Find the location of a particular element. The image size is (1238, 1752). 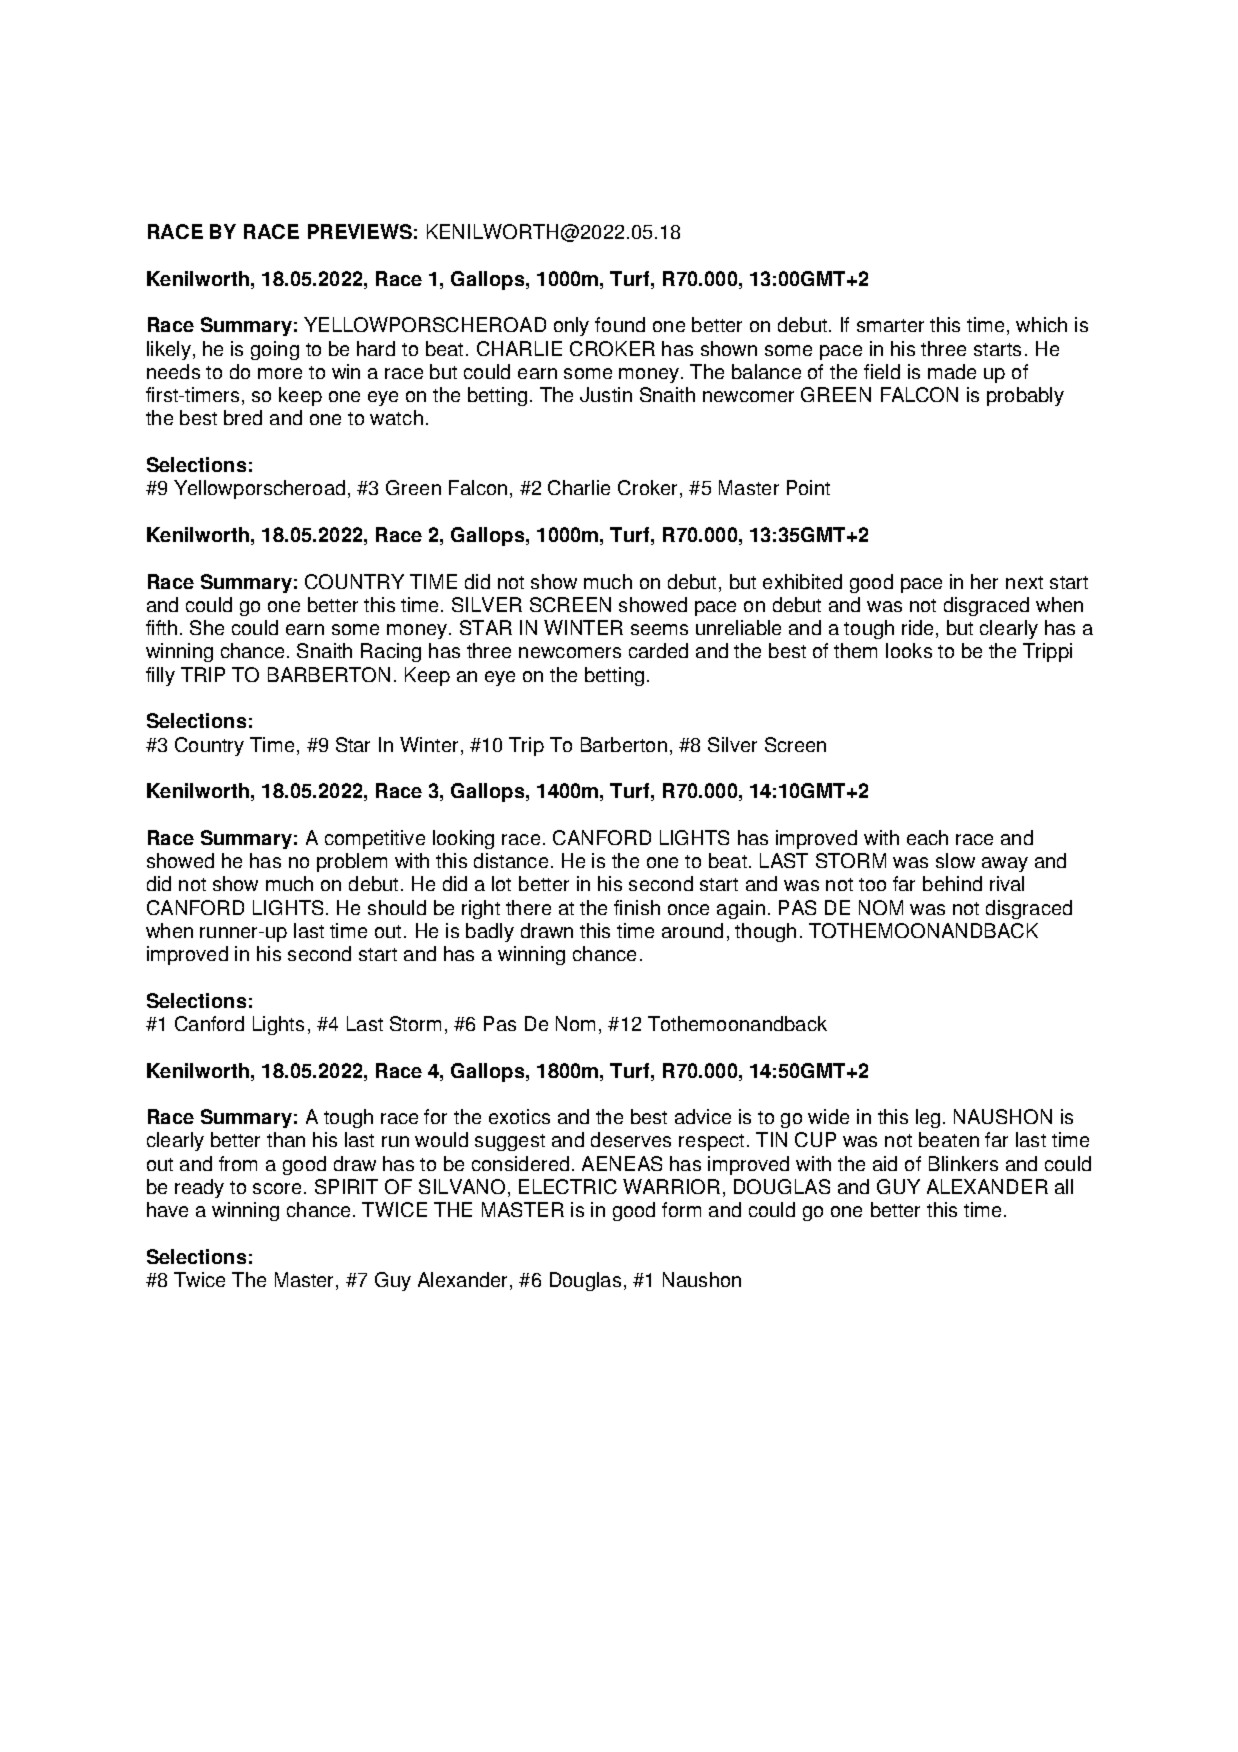

carded is located at coordinates (658, 650).
